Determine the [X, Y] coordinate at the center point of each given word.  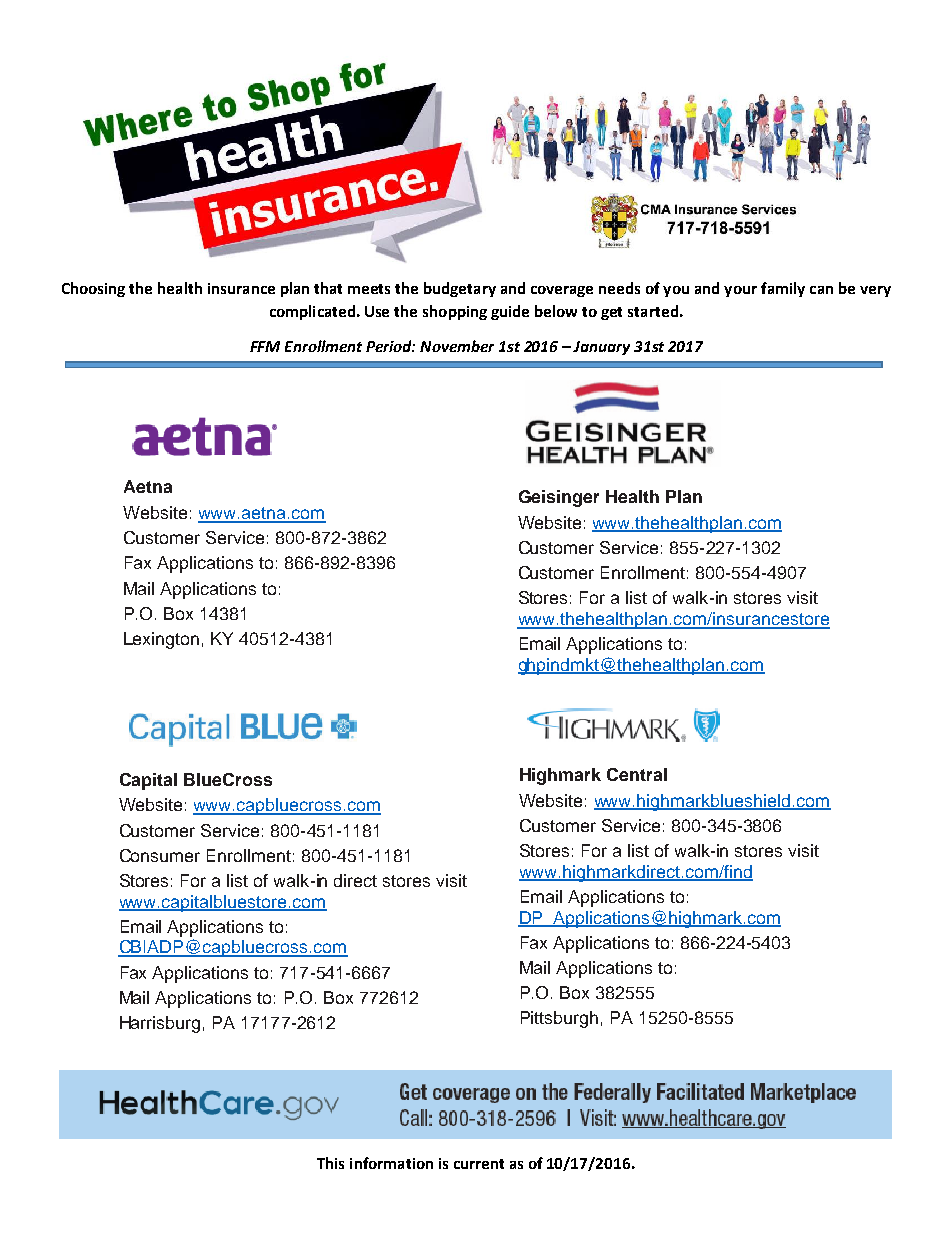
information [391, 1163]
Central [637, 774]
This [330, 1163]
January [601, 348]
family [783, 289]
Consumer [160, 855]
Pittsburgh [559, 1019]
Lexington [161, 640]
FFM [265, 346]
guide [510, 312]
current [479, 1164]
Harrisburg [160, 1024]
